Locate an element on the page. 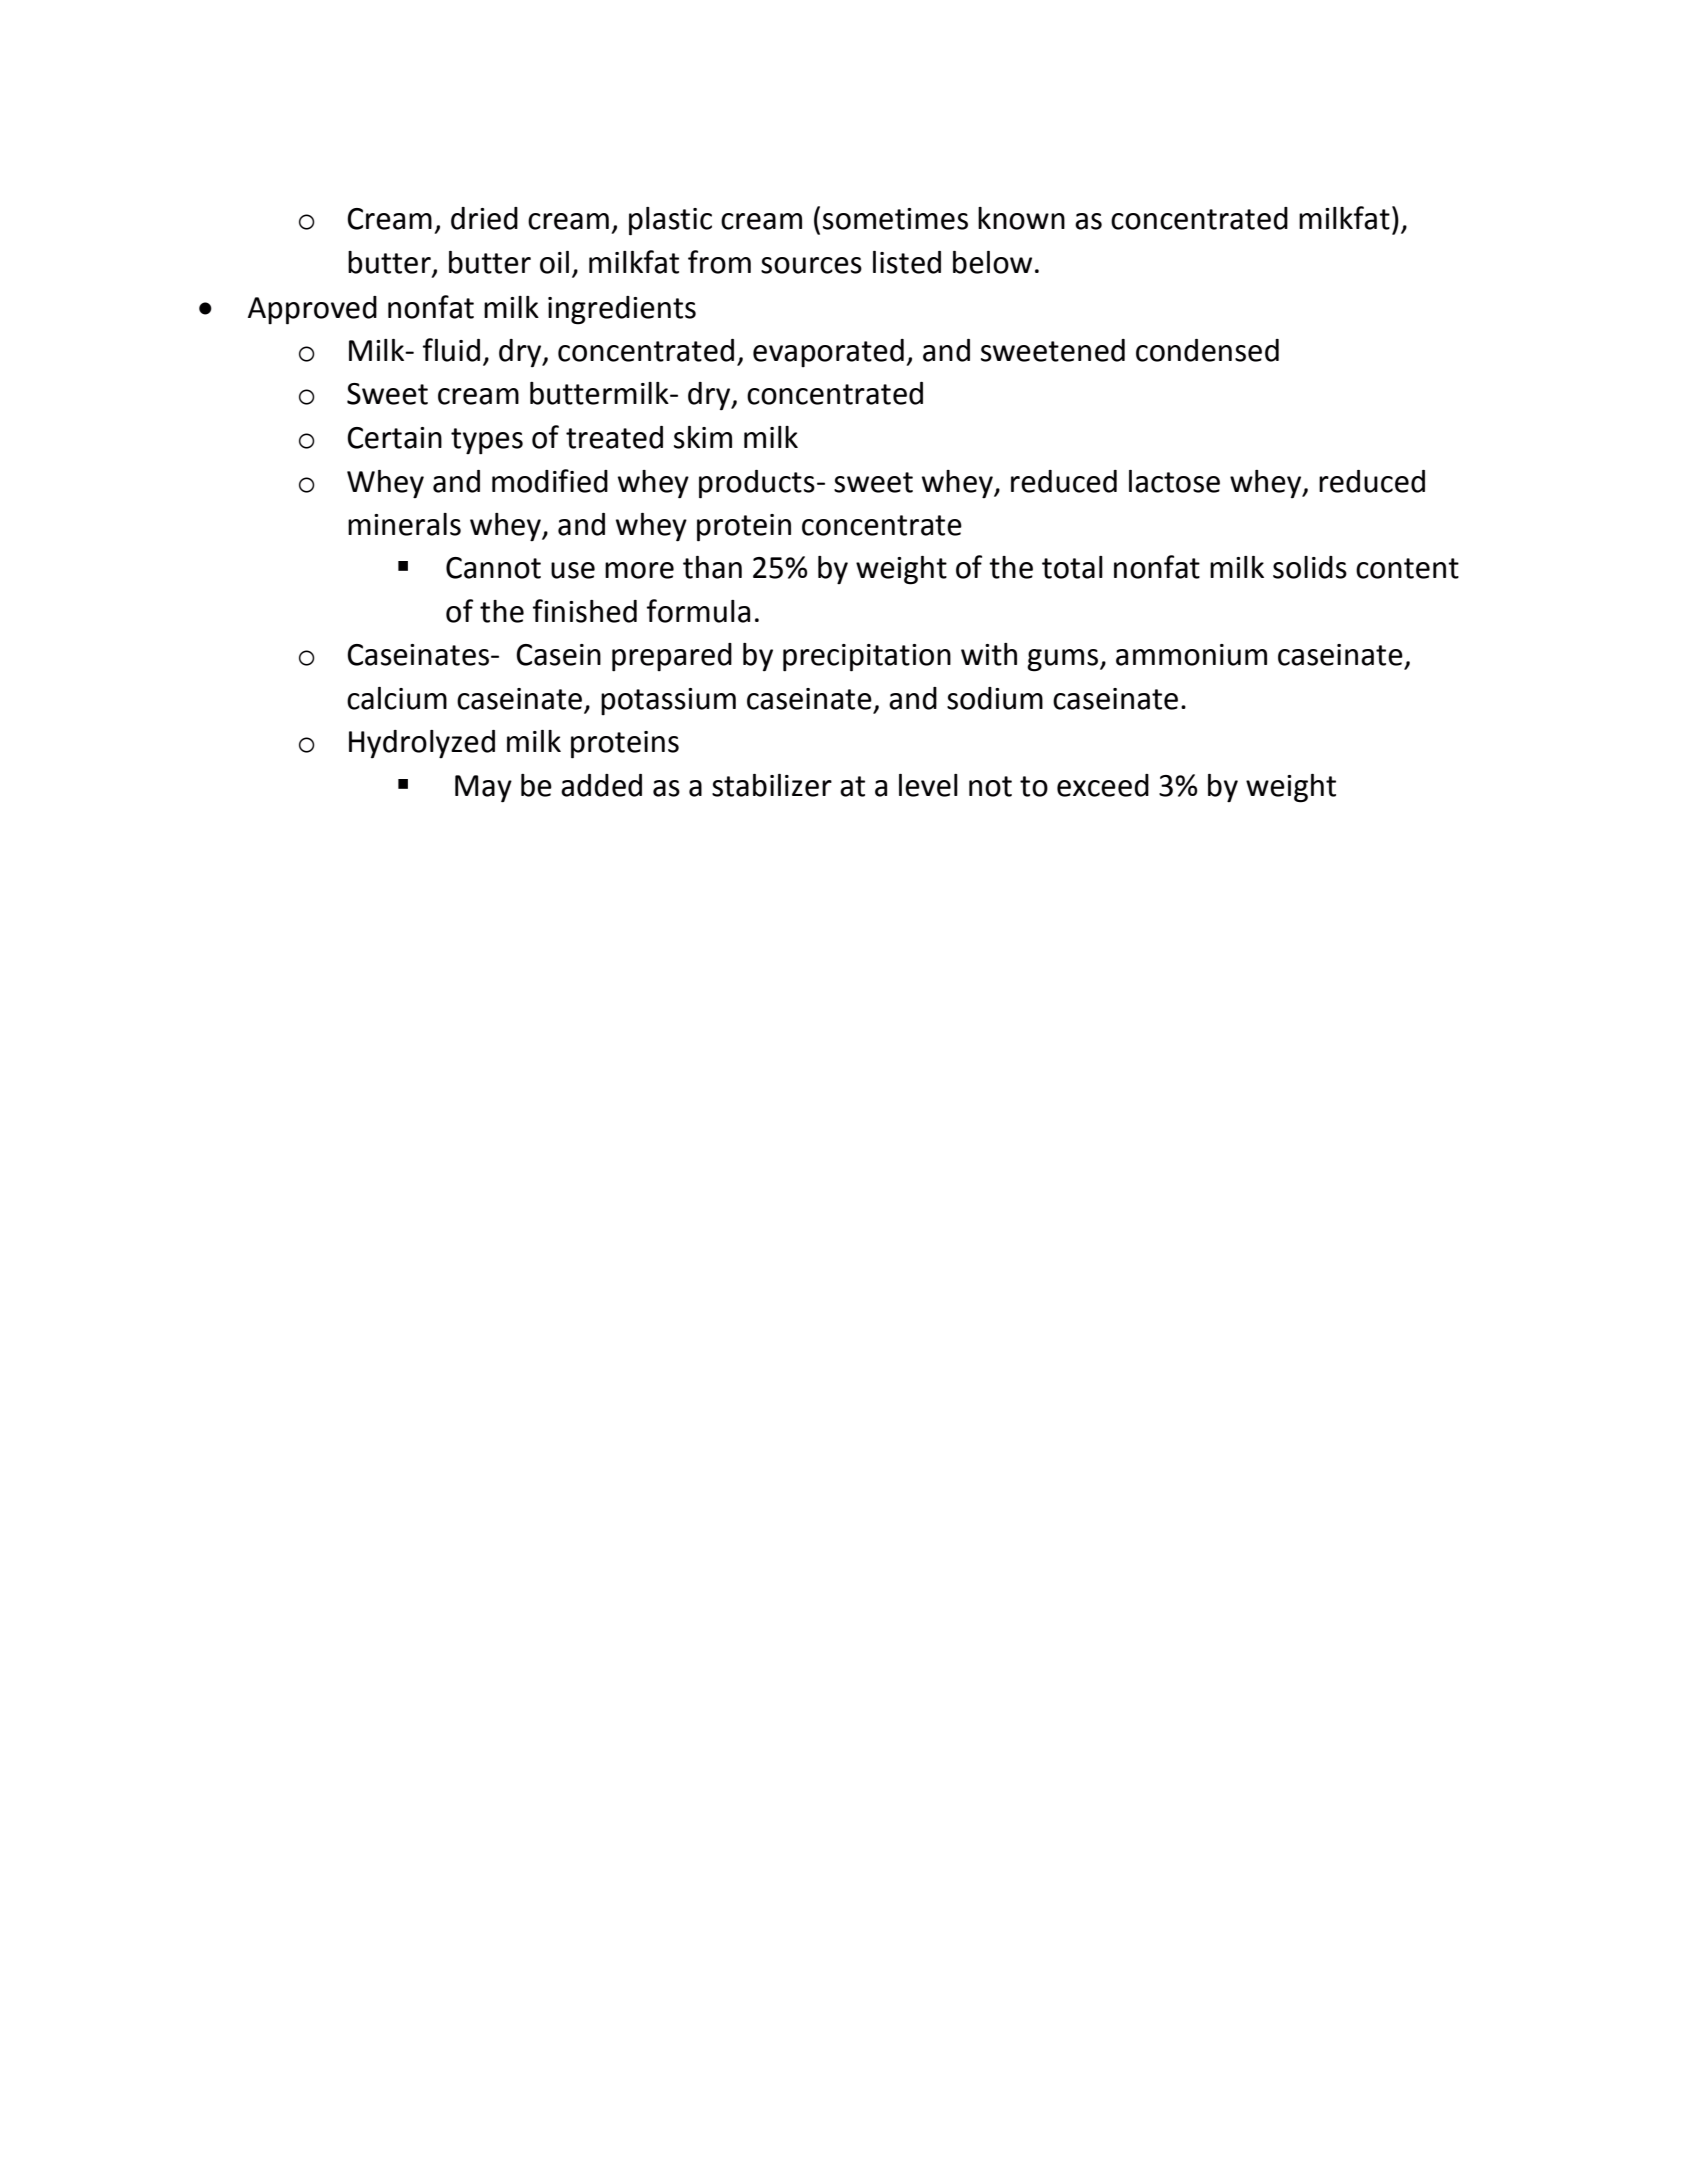 Image resolution: width=1682 pixels, height=2177 pixels. dried is located at coordinates (484, 218).
